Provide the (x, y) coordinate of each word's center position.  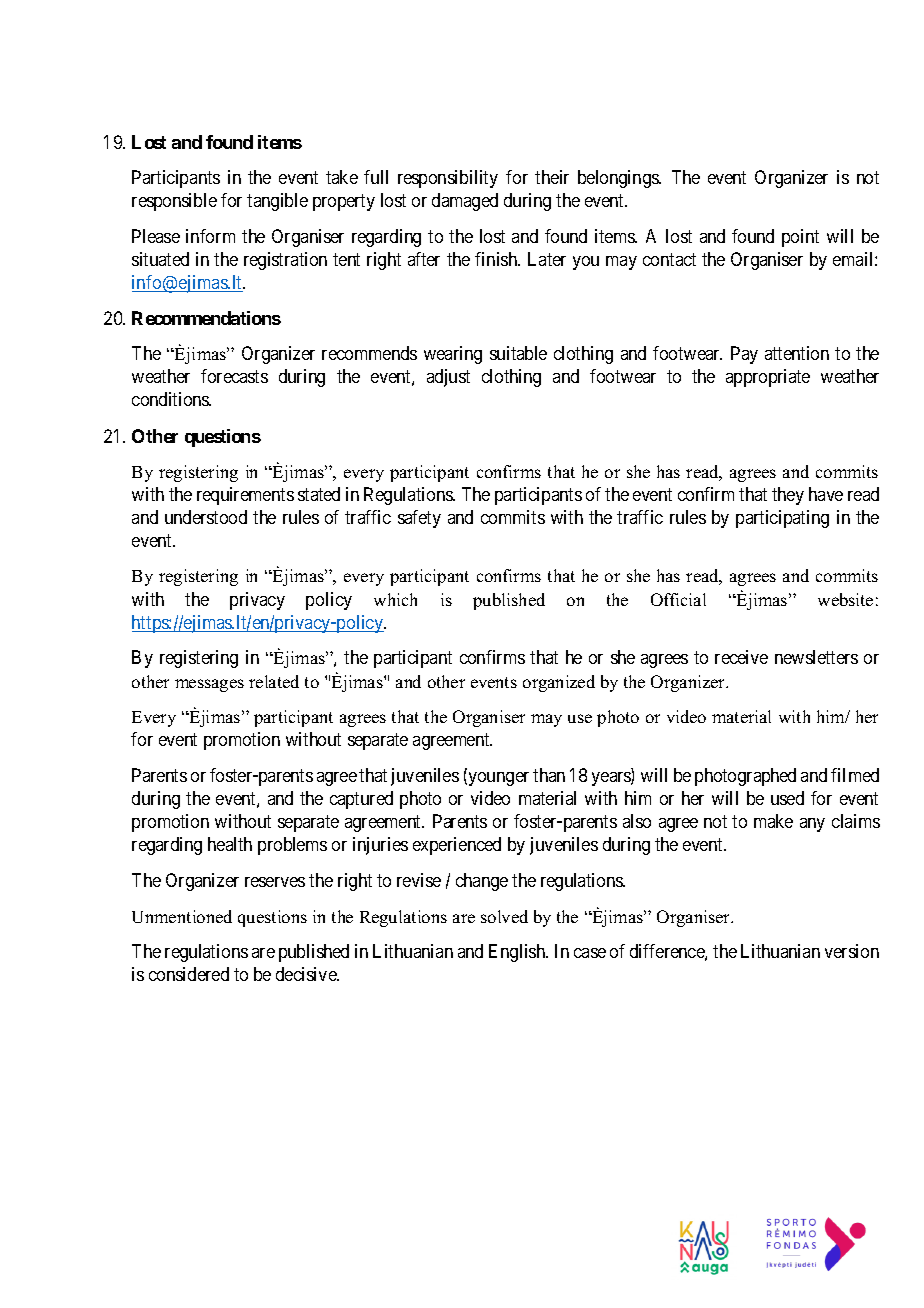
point (800, 238)
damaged (465, 202)
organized (559, 683)
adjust (448, 378)
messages (209, 685)
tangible (277, 202)
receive (741, 657)
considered (189, 974)
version (852, 951)
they (788, 496)
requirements (245, 496)
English (518, 953)
